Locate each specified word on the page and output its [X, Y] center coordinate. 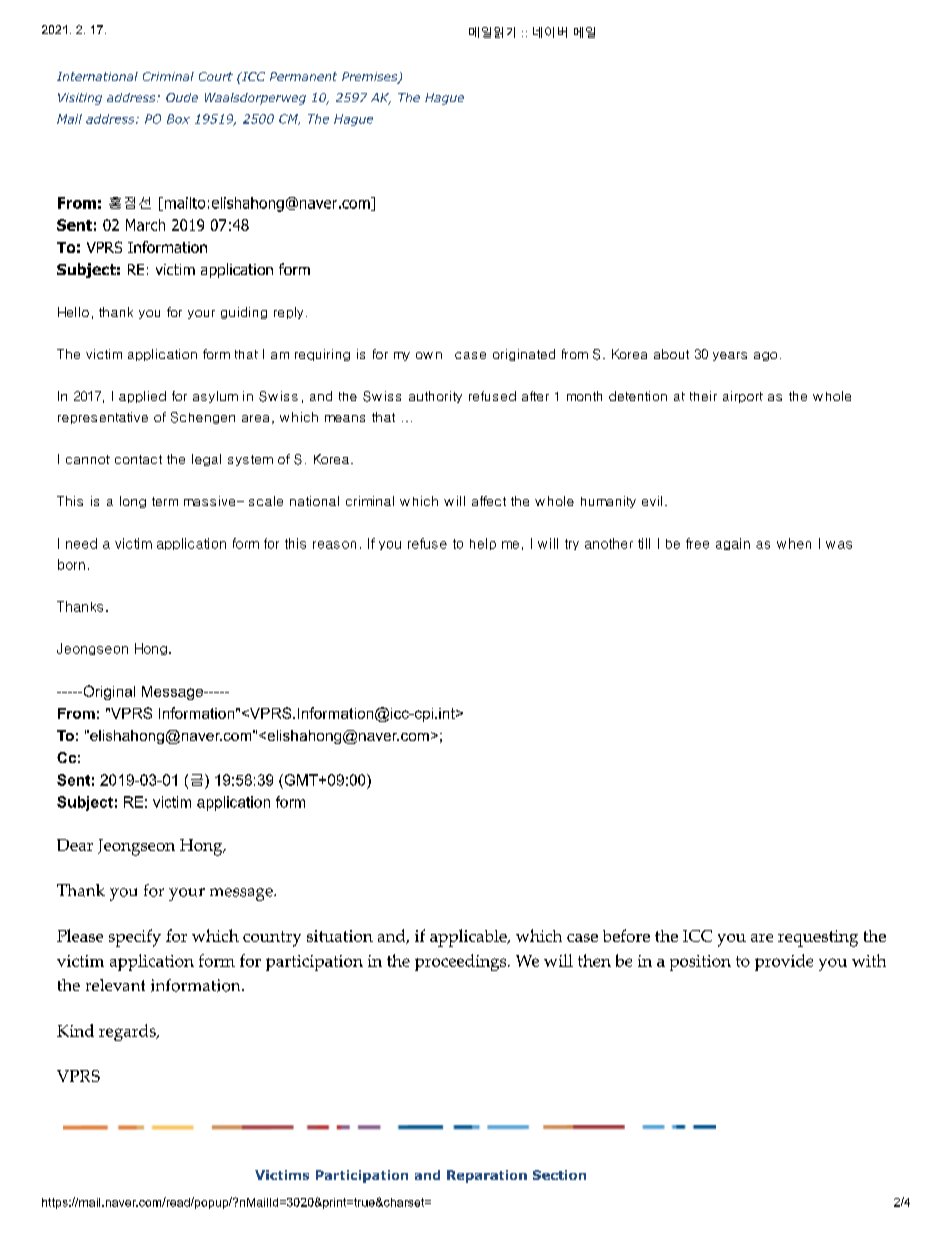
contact [138, 459]
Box [178, 119]
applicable [469, 938]
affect [489, 501]
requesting [818, 938]
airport [743, 397]
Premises [371, 78]
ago [765, 356]
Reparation [487, 1176]
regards [128, 1032]
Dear [75, 845]
